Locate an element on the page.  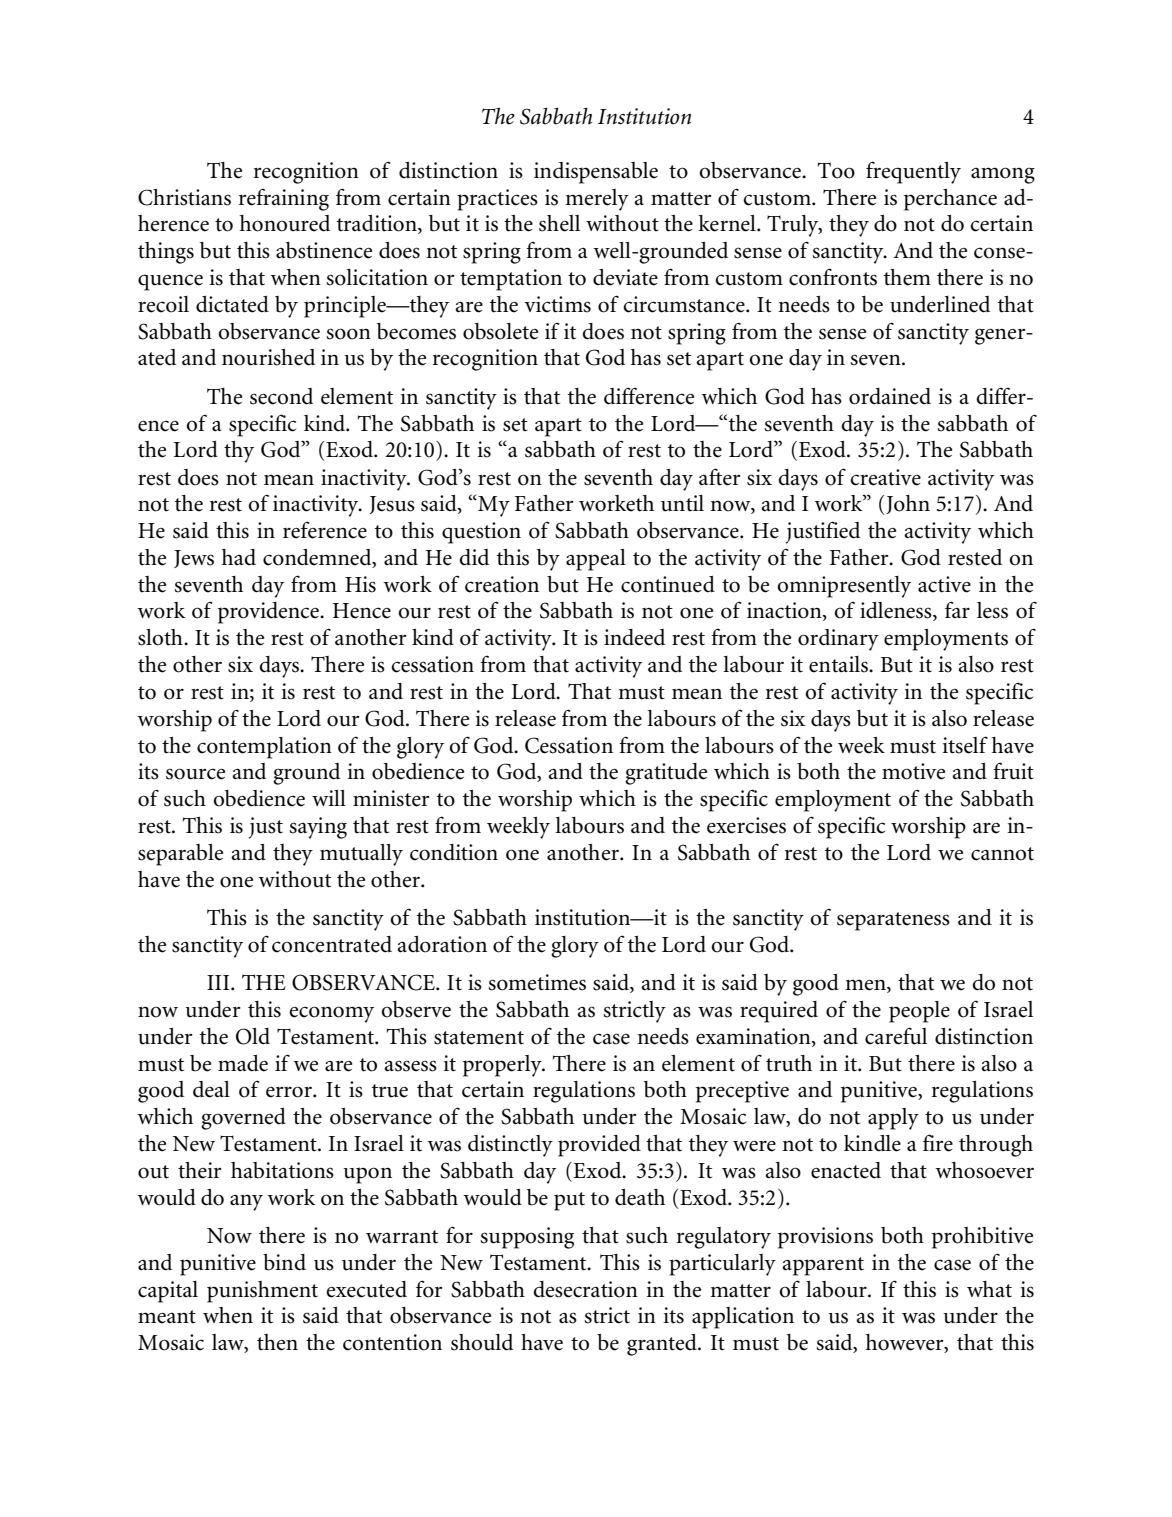
punishment is located at coordinates (262, 1292).
